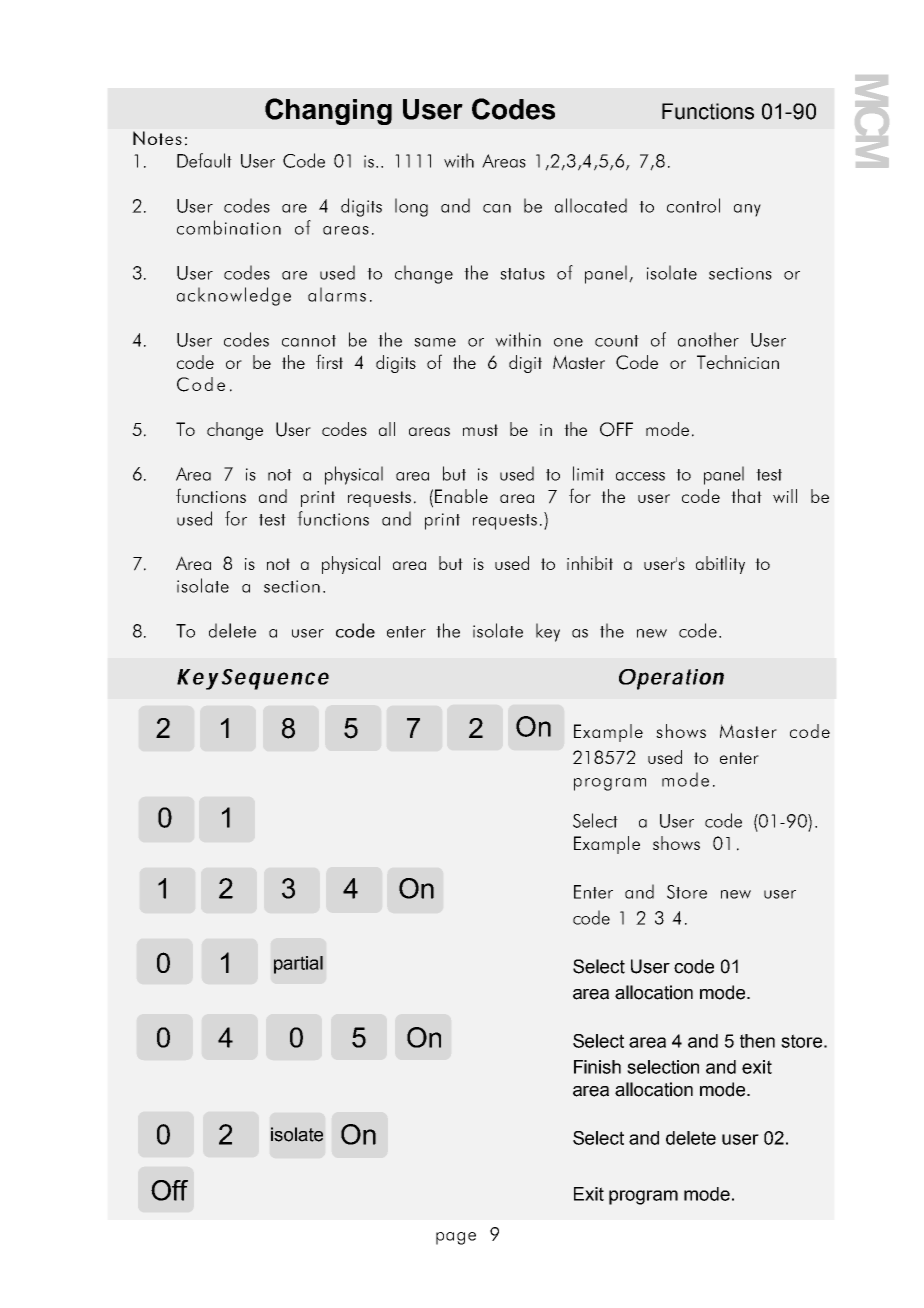 The height and width of the image is (1308, 924). I want to click on Operation, so click(671, 679).
